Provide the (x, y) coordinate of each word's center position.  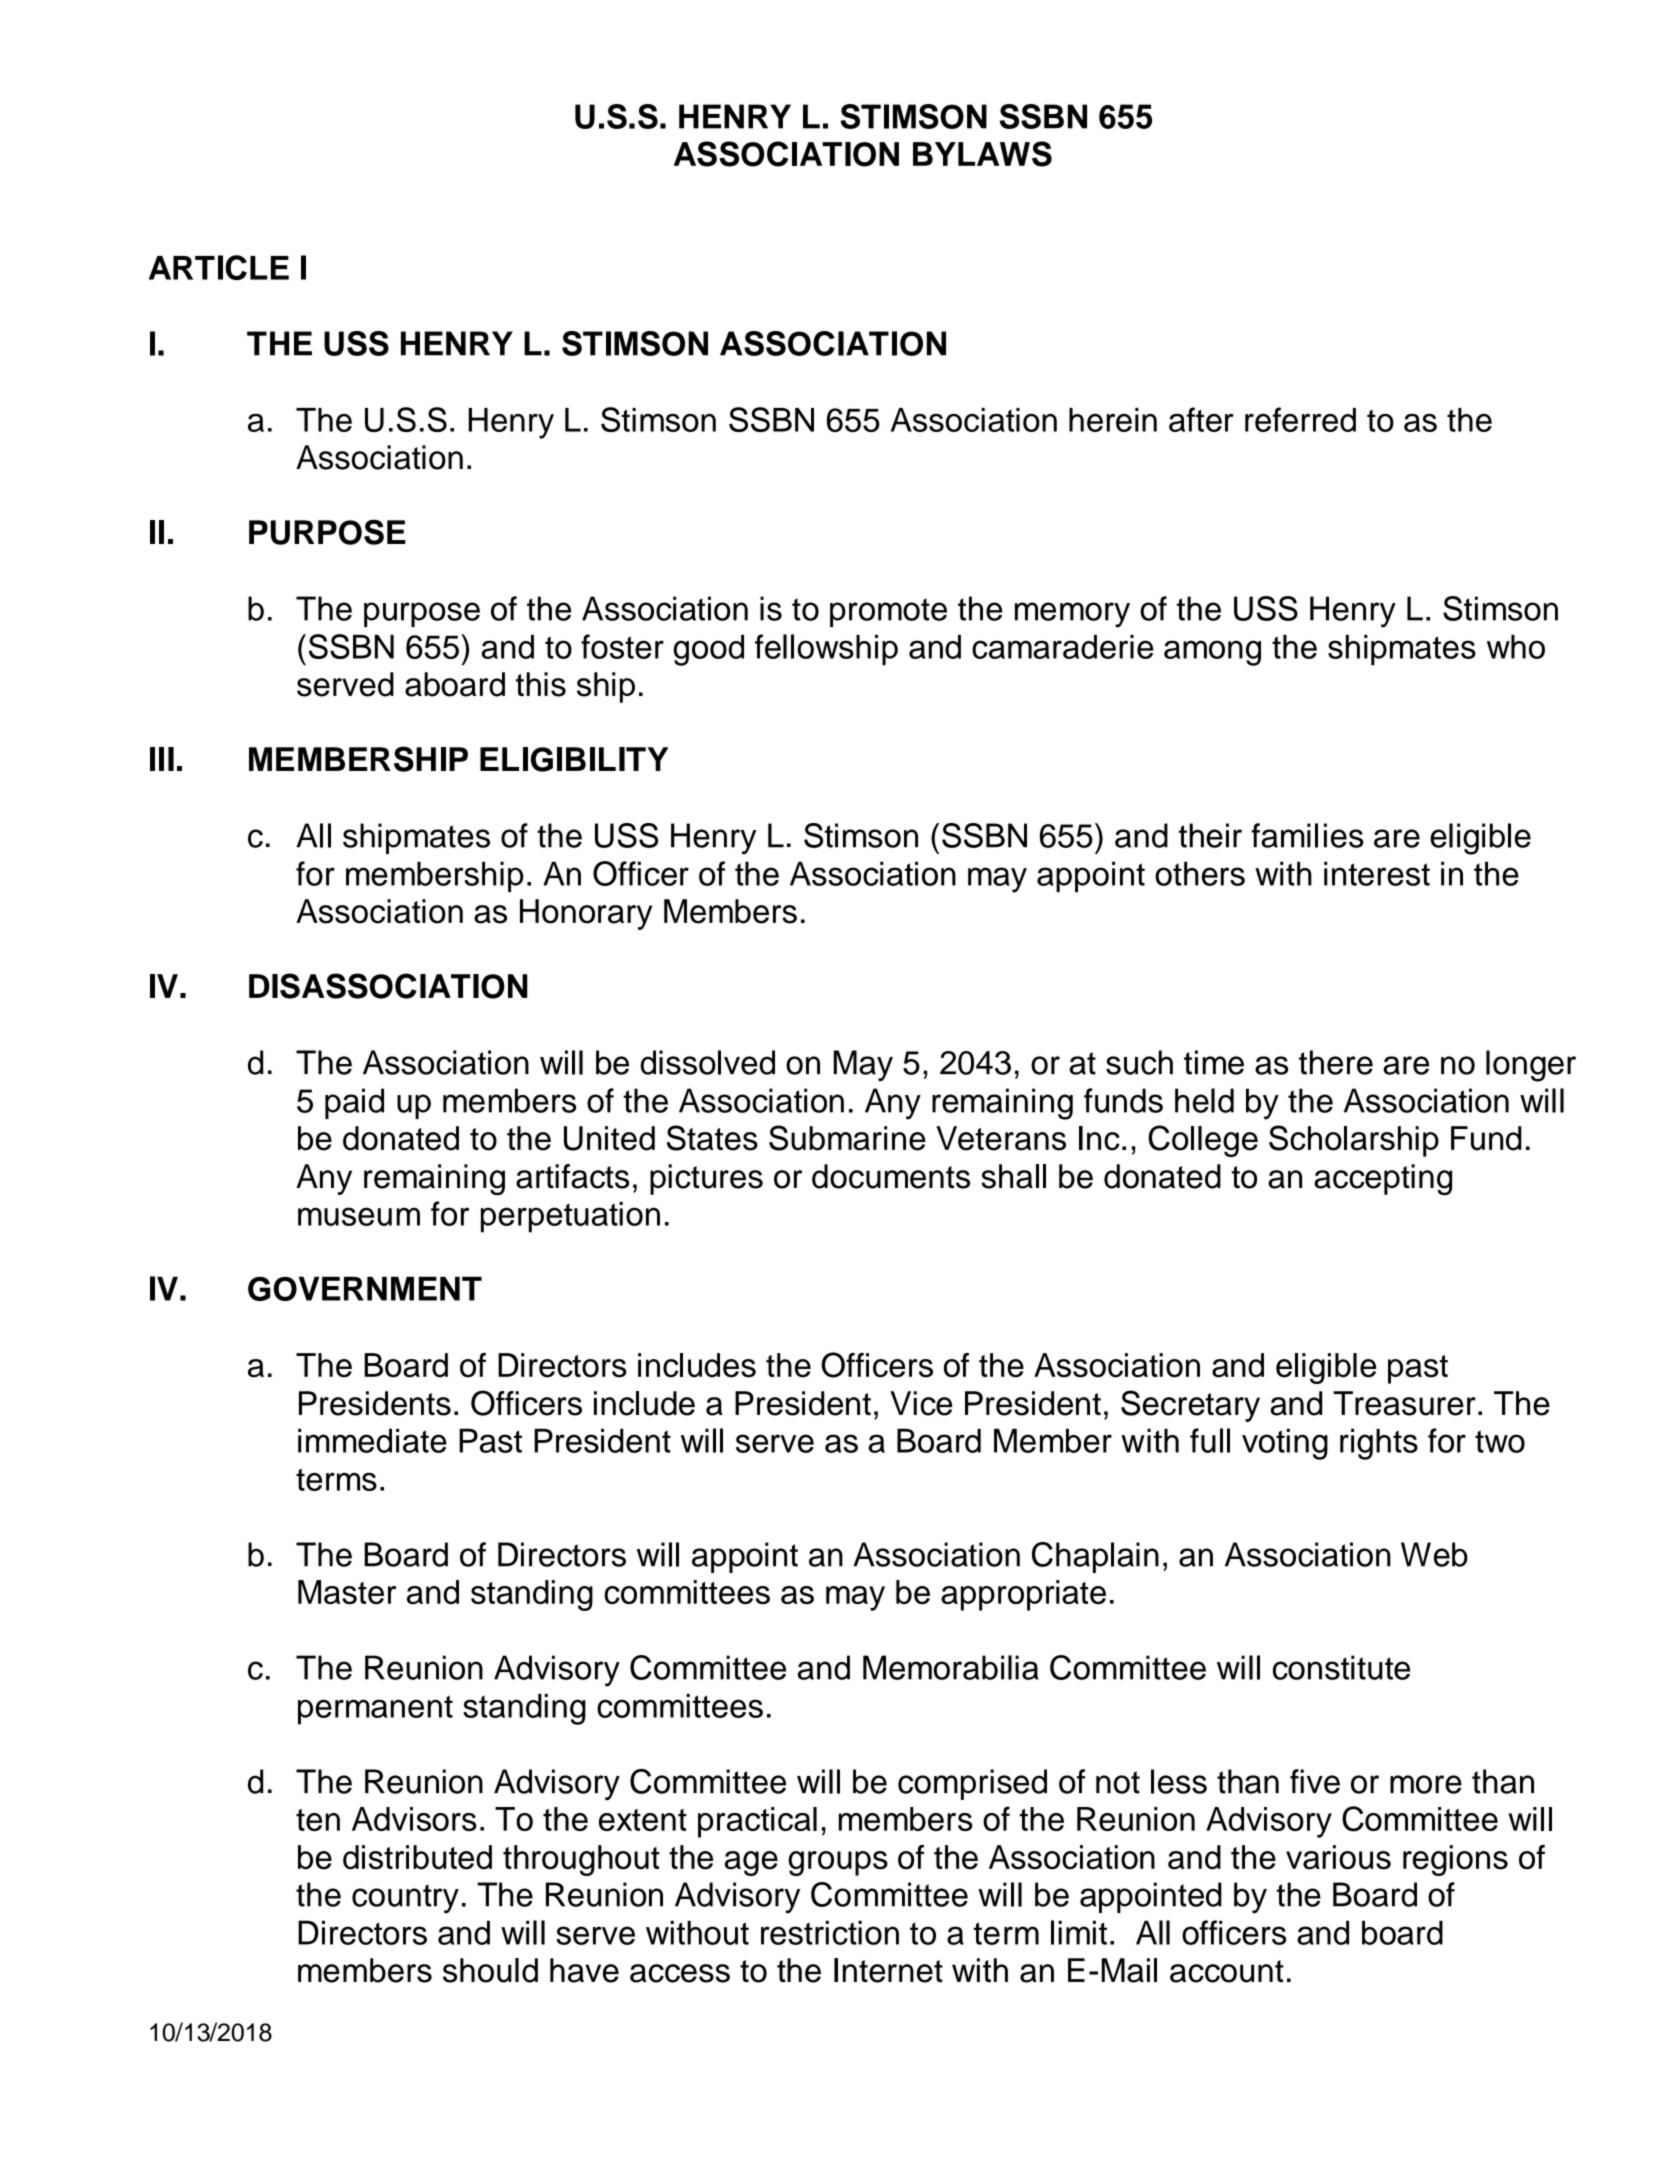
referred (1300, 419)
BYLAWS (982, 154)
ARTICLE (219, 267)
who (1516, 647)
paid (354, 1103)
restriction (830, 1932)
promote (888, 612)
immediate (372, 1440)
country (405, 1899)
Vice (921, 1403)
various (1338, 1857)
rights (1379, 1444)
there (1336, 1062)
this (541, 684)
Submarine (847, 1138)
